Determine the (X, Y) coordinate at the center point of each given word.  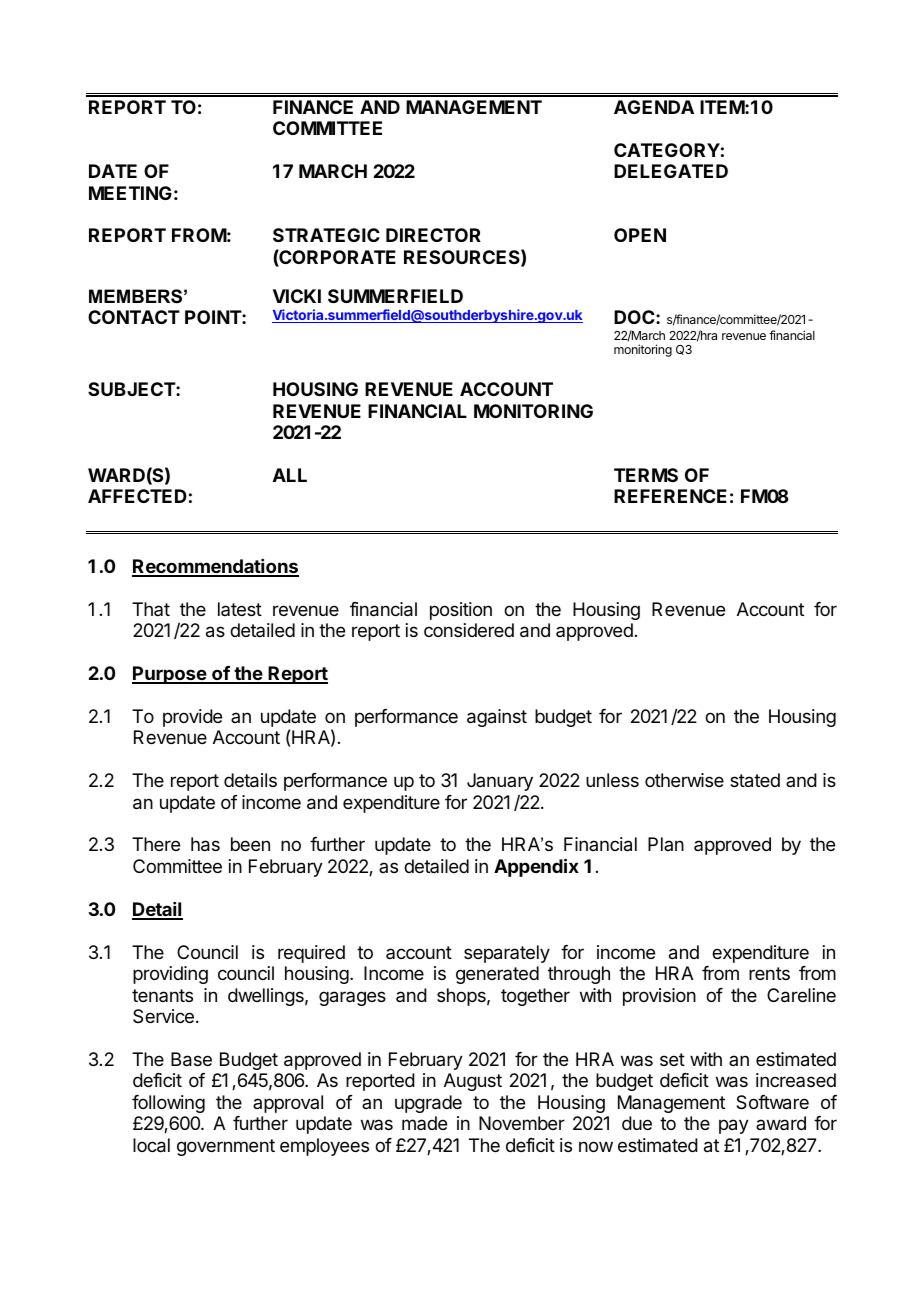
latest (240, 609)
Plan (666, 844)
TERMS (646, 475)
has (205, 844)
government (226, 1147)
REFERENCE (670, 496)
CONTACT (134, 317)
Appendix (536, 867)
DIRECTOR (433, 235)
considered (469, 630)
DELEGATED (671, 171)
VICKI (297, 296)
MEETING (130, 193)
